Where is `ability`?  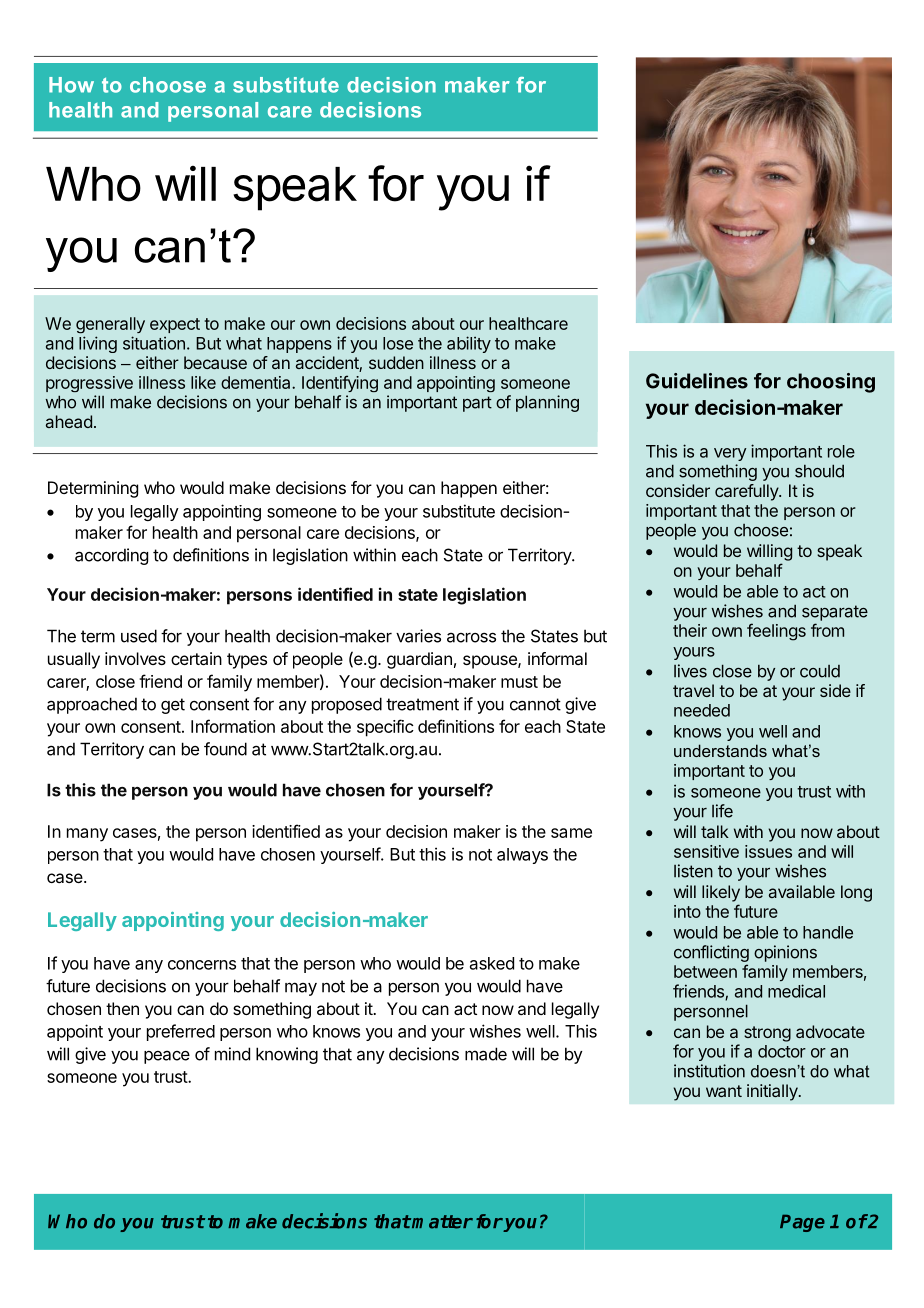 ability is located at coordinates (469, 344).
